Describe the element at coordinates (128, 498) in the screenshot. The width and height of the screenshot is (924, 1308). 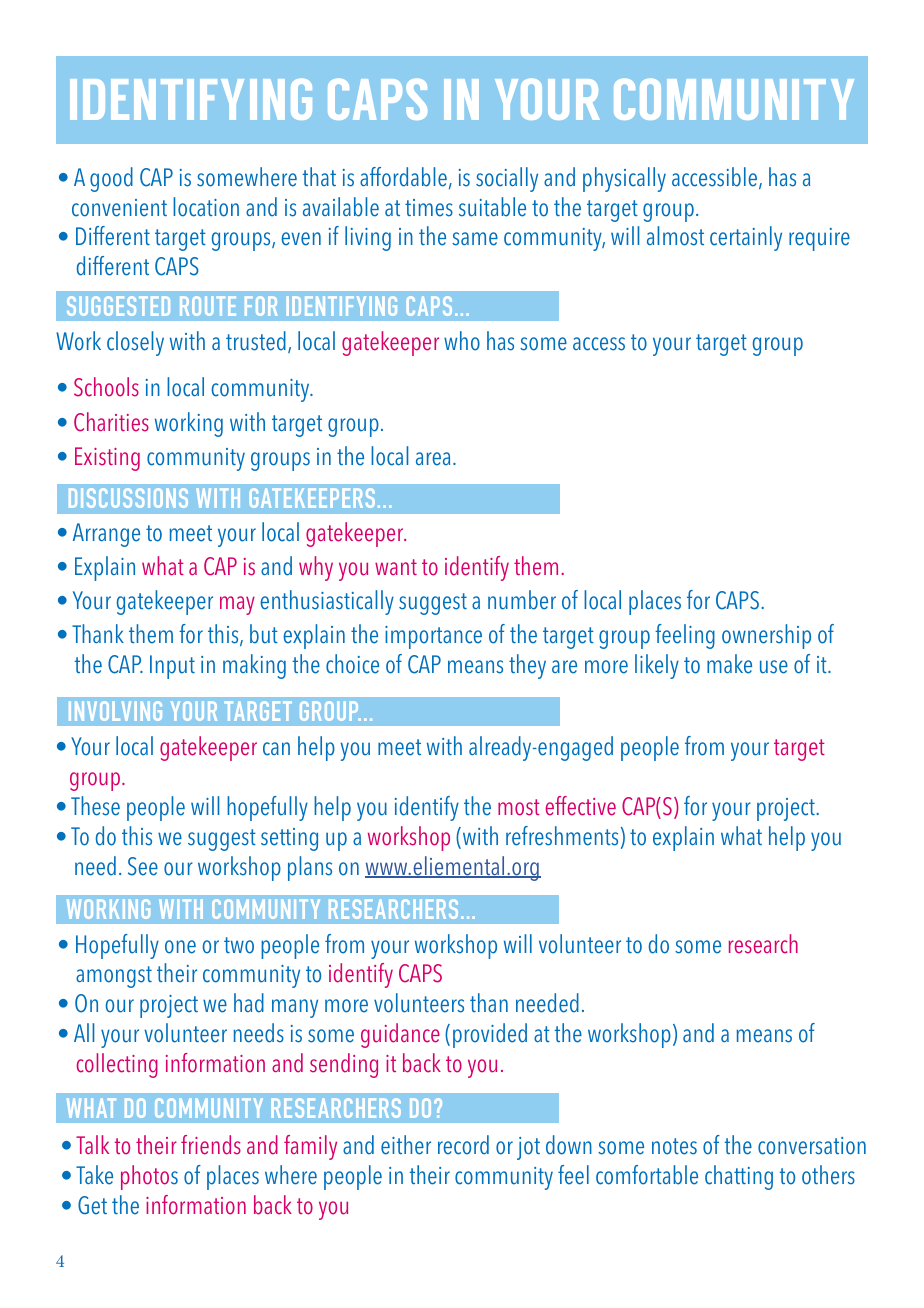
I see `DISCUSSIONS` at that location.
